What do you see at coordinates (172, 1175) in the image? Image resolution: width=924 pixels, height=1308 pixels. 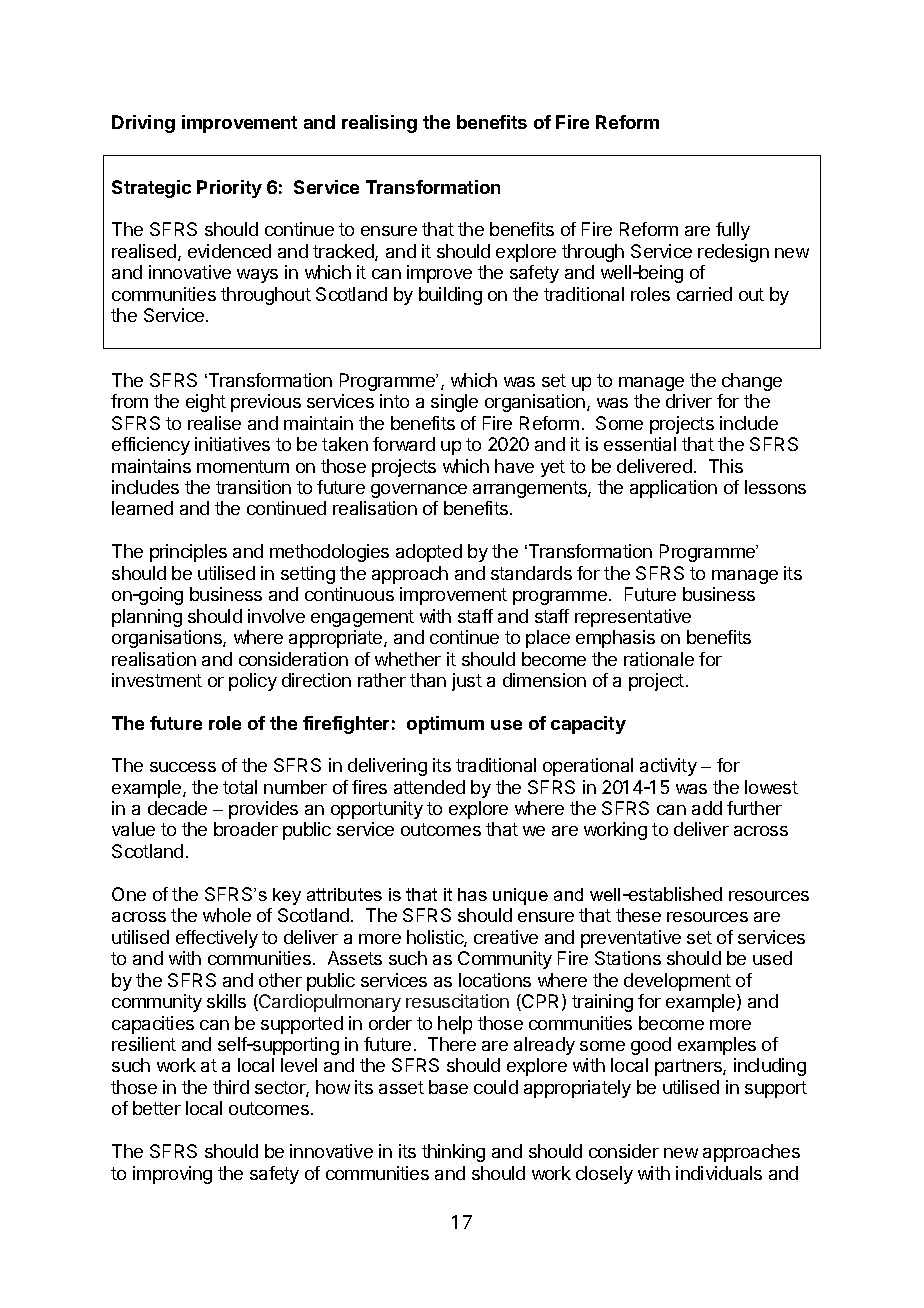 I see `improving` at bounding box center [172, 1175].
